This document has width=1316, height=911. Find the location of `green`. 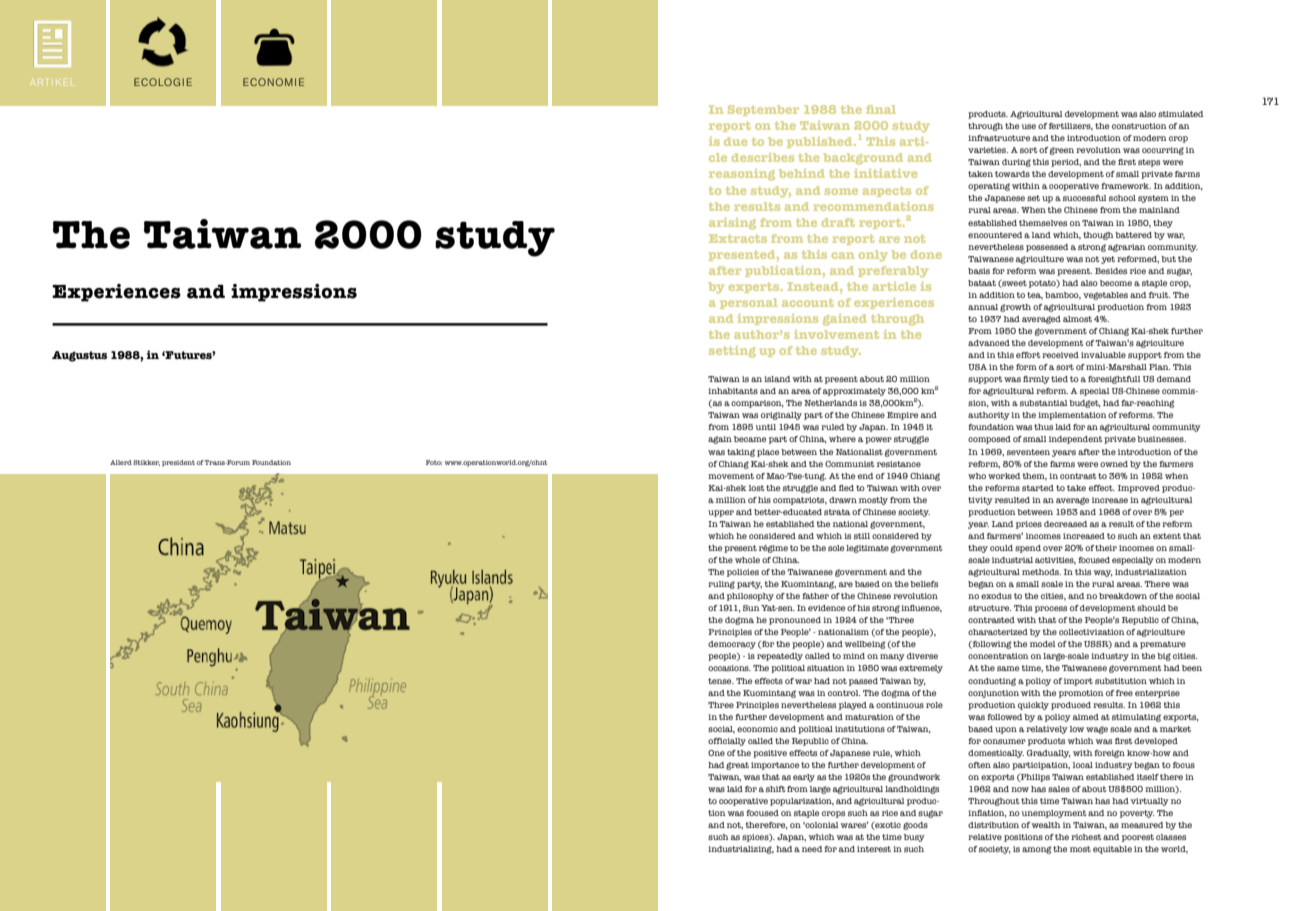

green is located at coordinates (1062, 151).
